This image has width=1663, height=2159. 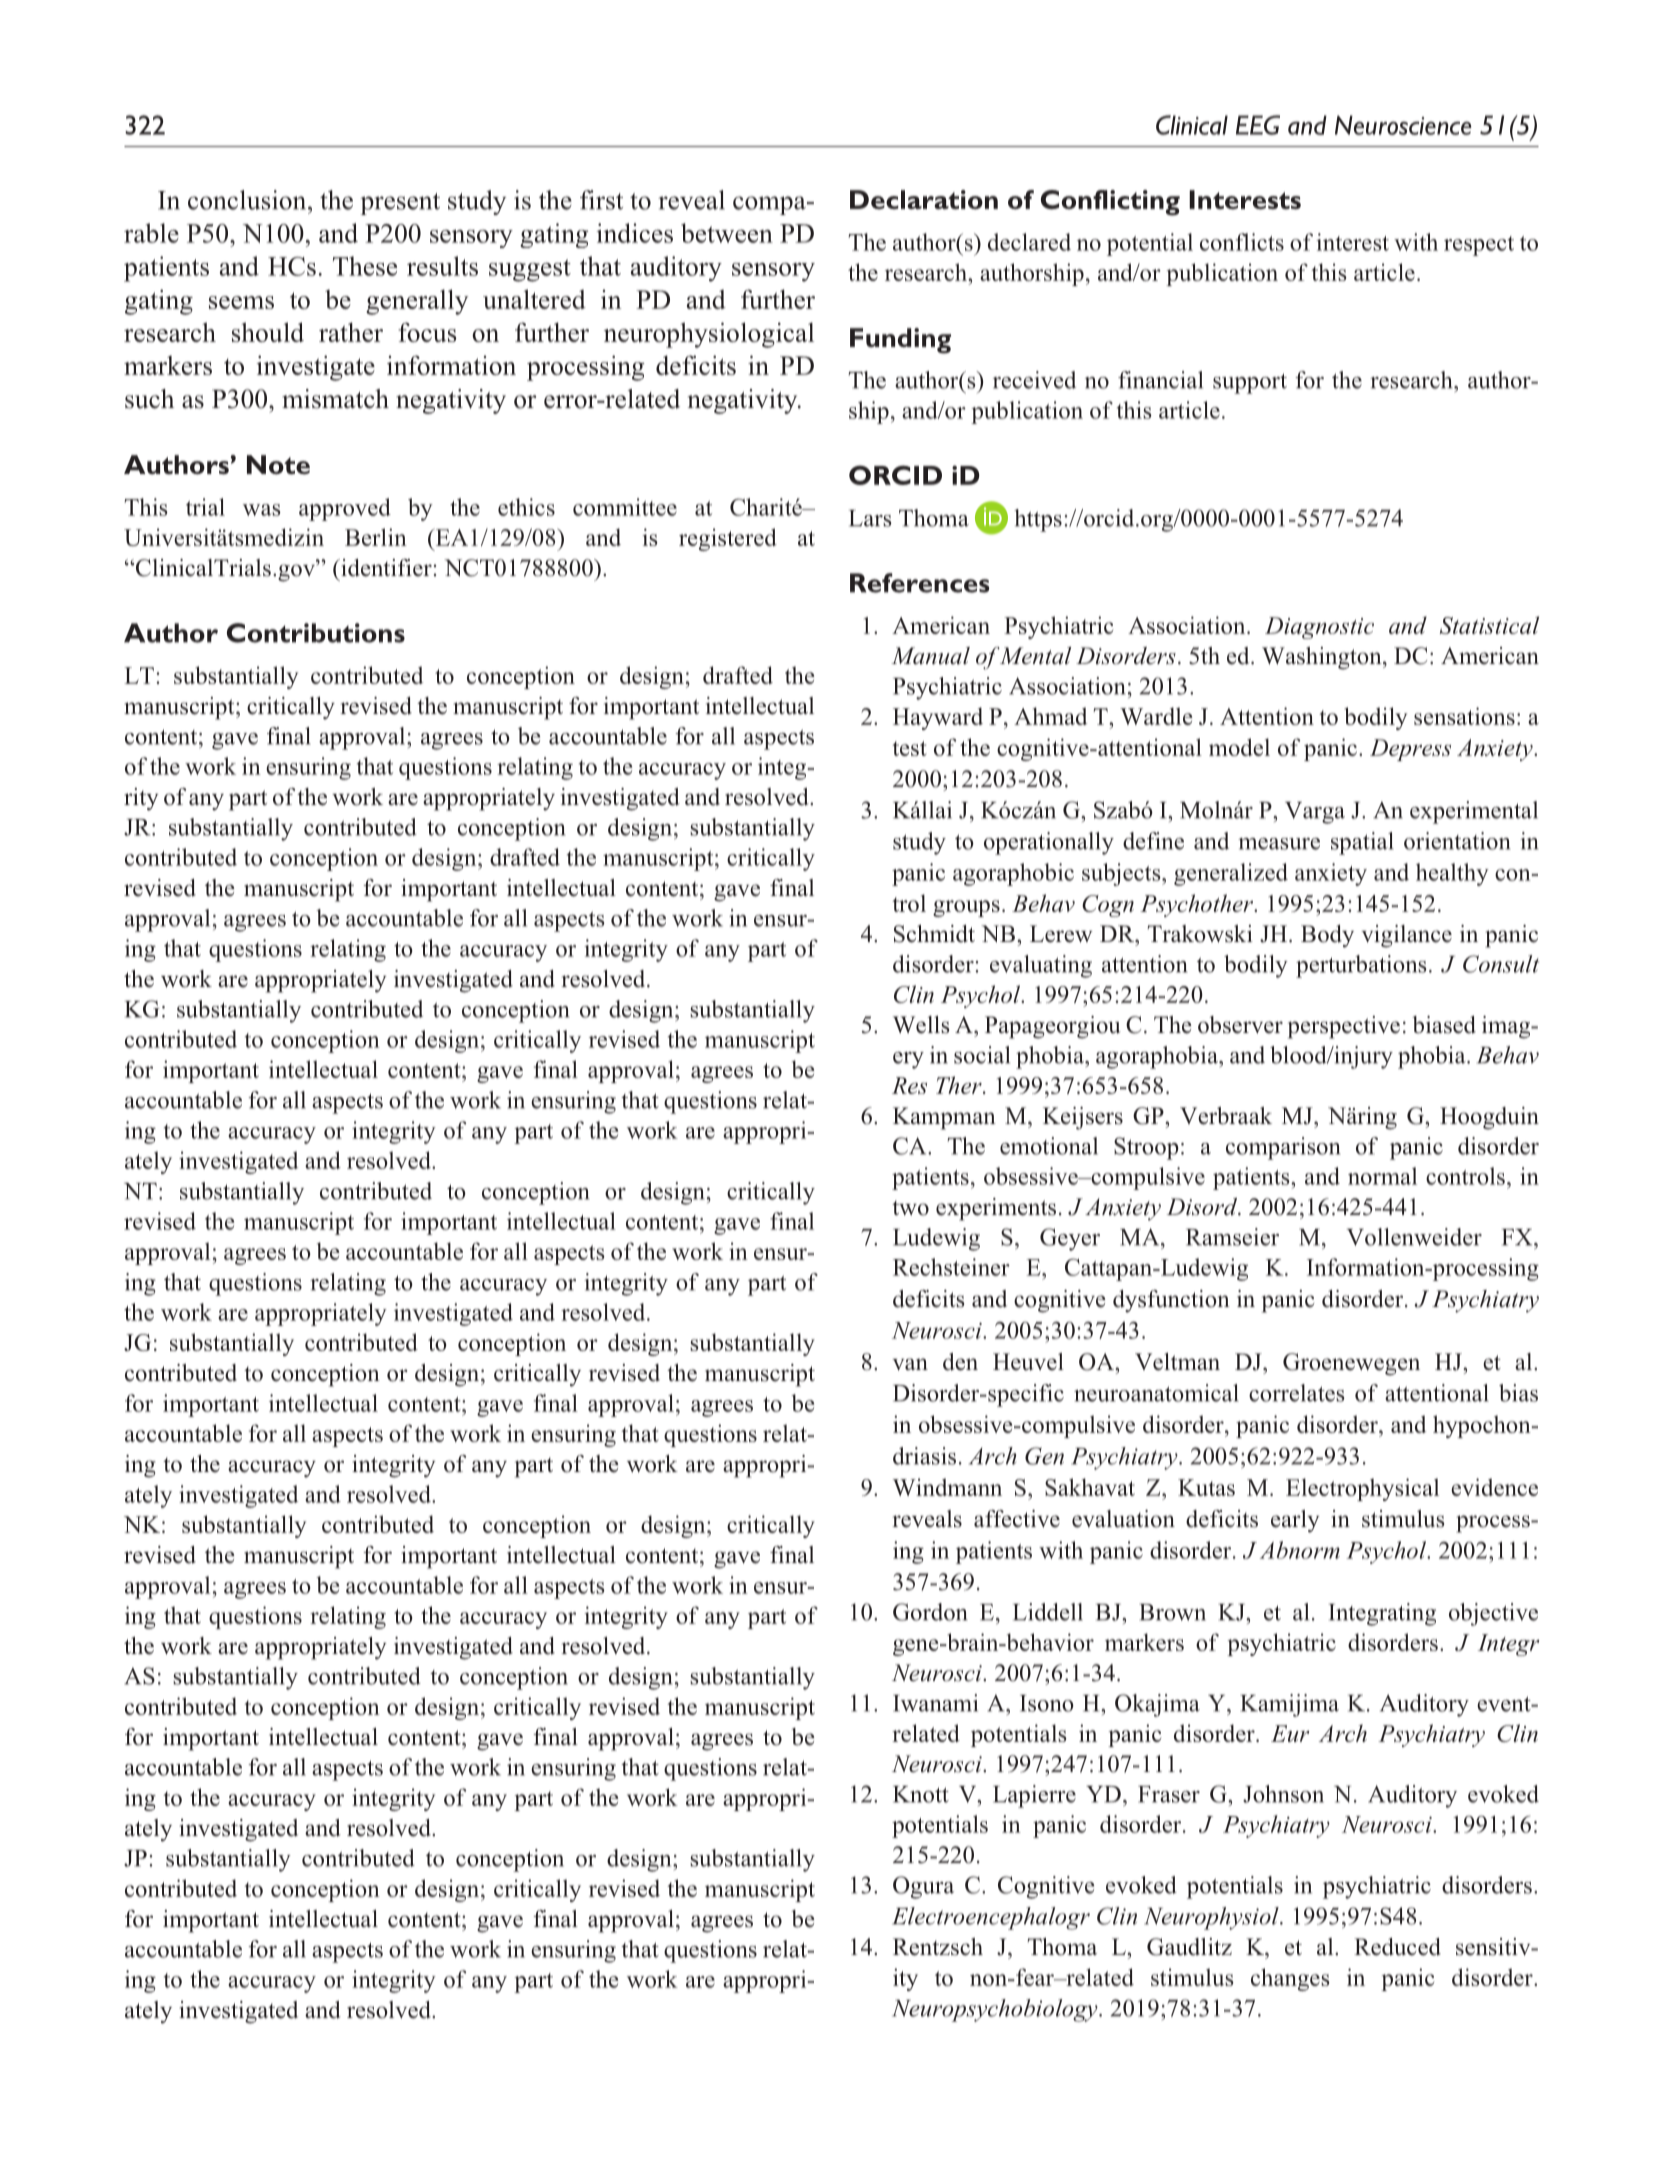 What do you see at coordinates (924, 200) in the image?
I see `Declaration` at bounding box center [924, 200].
